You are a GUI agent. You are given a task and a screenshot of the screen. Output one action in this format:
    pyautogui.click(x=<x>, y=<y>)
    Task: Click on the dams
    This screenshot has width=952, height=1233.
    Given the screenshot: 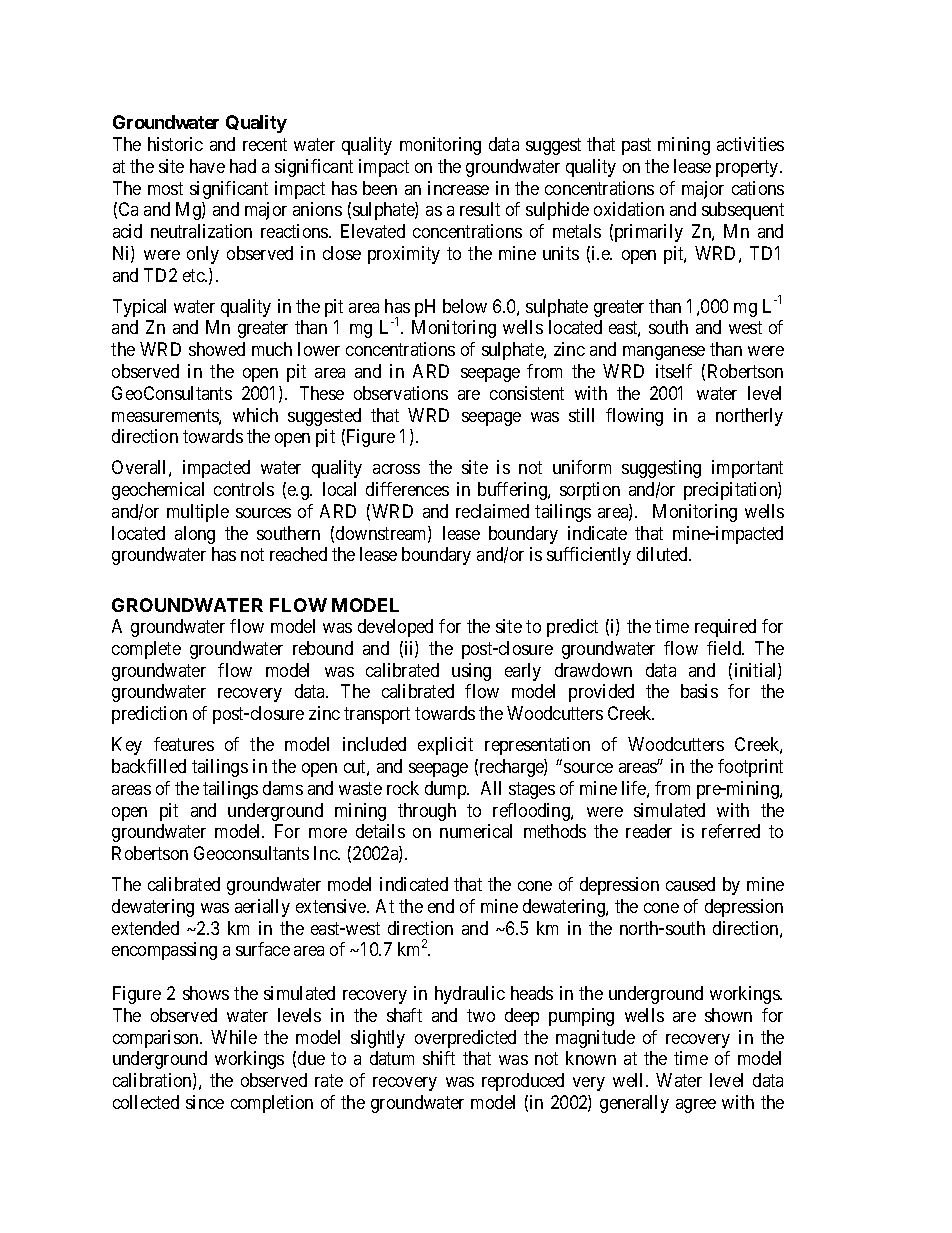 What is the action you would take?
    pyautogui.click(x=283, y=788)
